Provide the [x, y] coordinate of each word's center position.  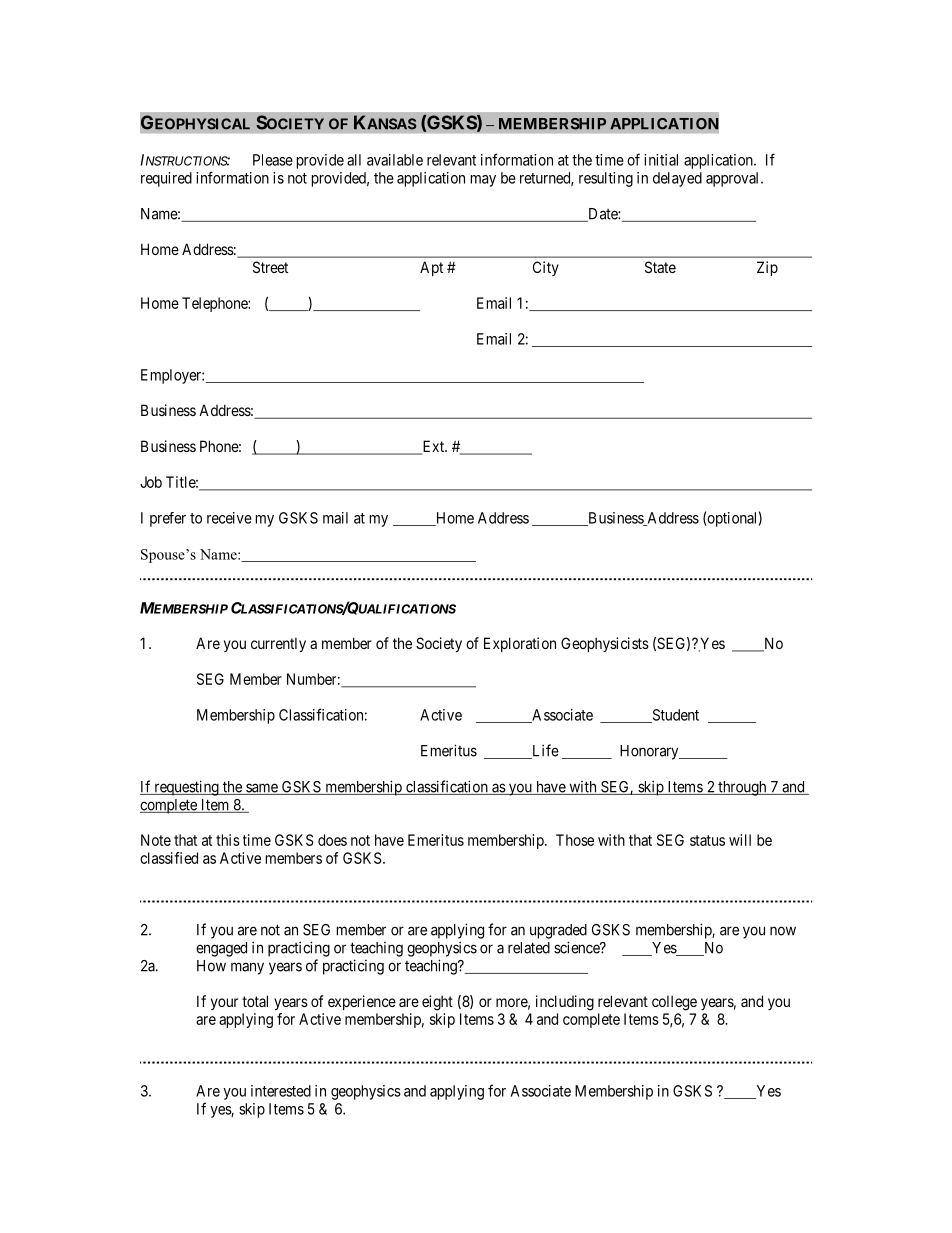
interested [281, 1091]
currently [278, 644]
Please [273, 160]
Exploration [520, 644]
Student [674, 716]
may [483, 181]
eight [437, 1003]
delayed [677, 179]
